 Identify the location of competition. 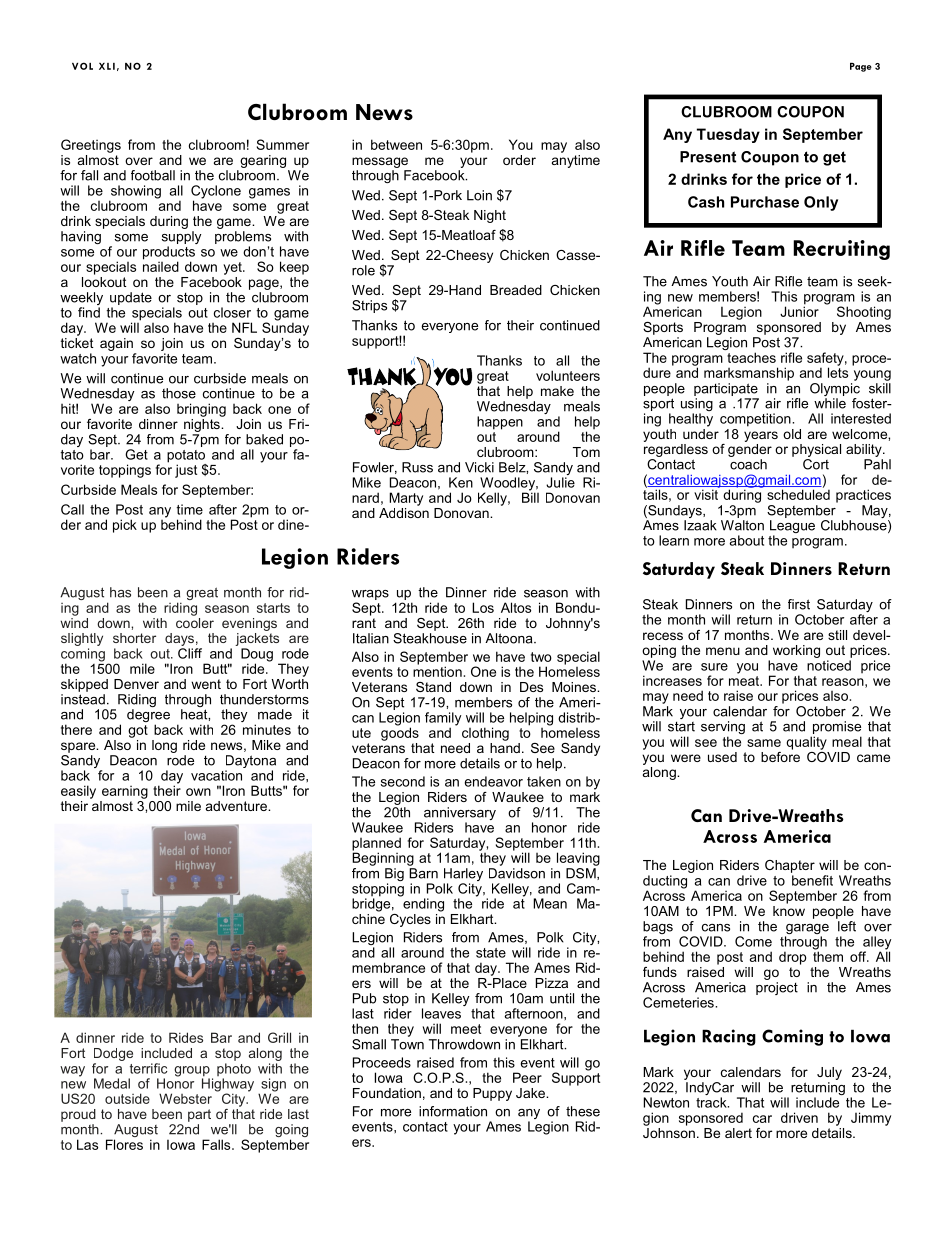
(756, 420).
